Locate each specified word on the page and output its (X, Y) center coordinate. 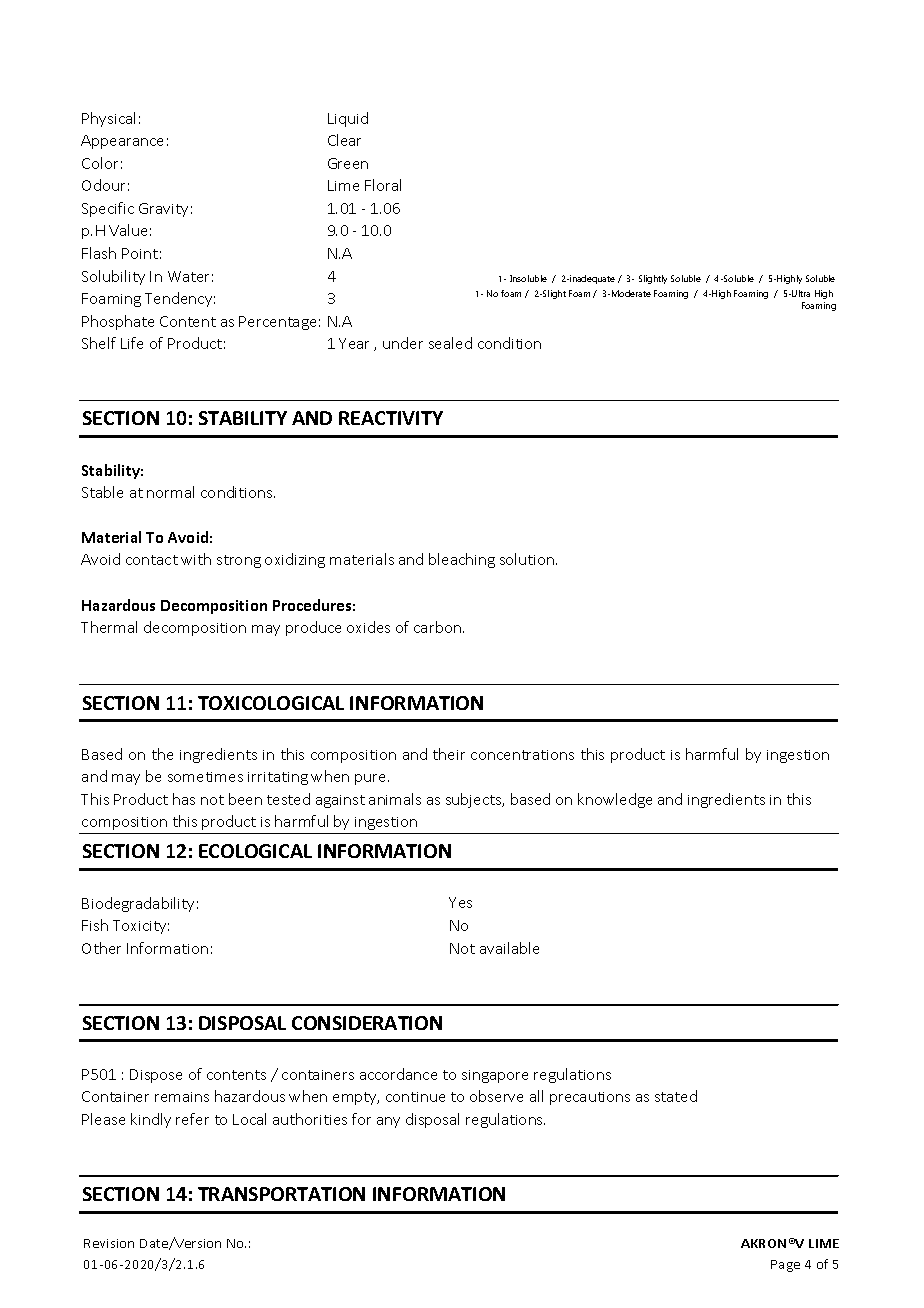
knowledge (615, 800)
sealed (450, 343)
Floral (383, 185)
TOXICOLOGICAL (271, 703)
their (449, 754)
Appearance (122, 142)
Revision (109, 1243)
